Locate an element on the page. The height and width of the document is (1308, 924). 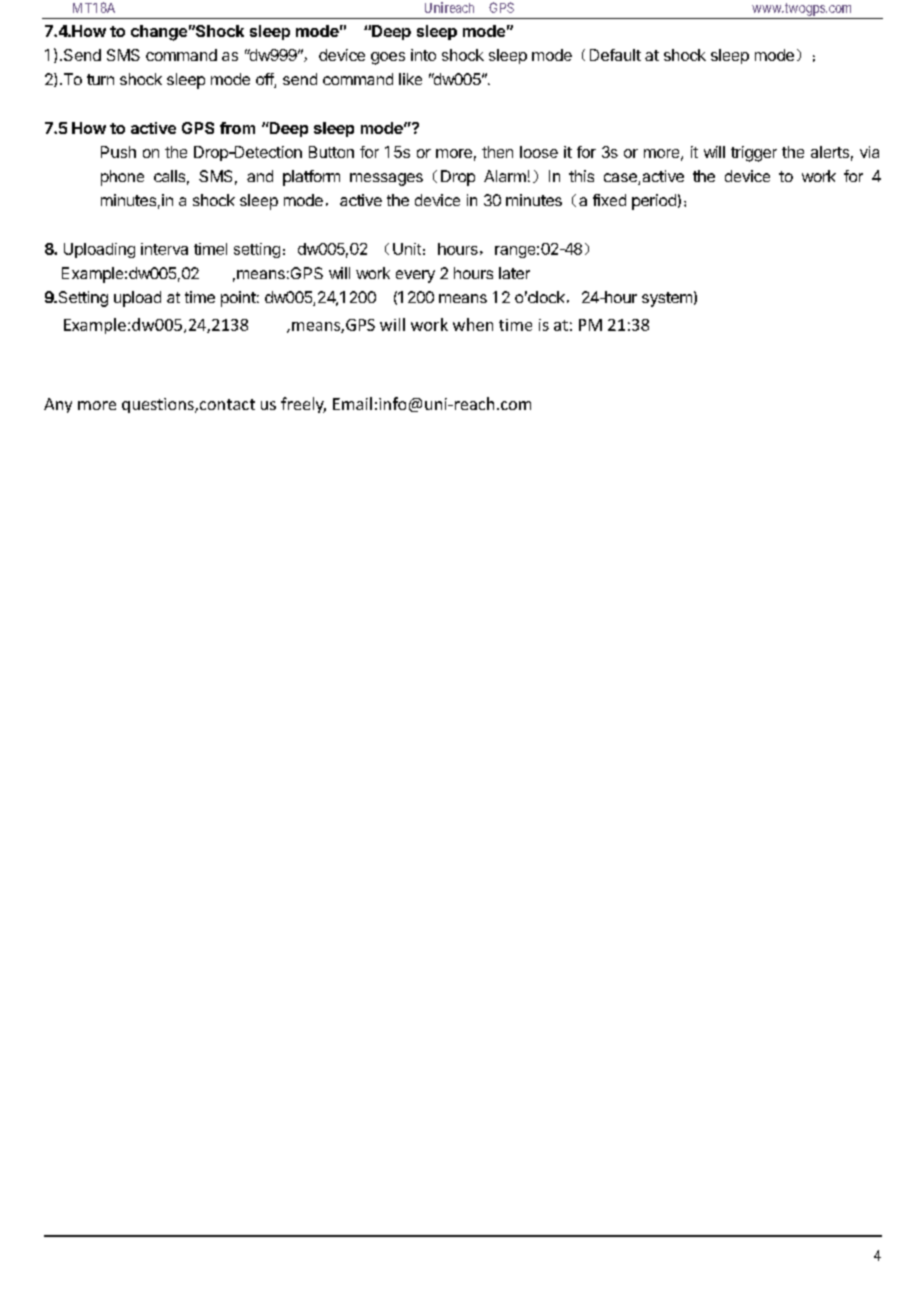
Any is located at coordinates (58, 405).
